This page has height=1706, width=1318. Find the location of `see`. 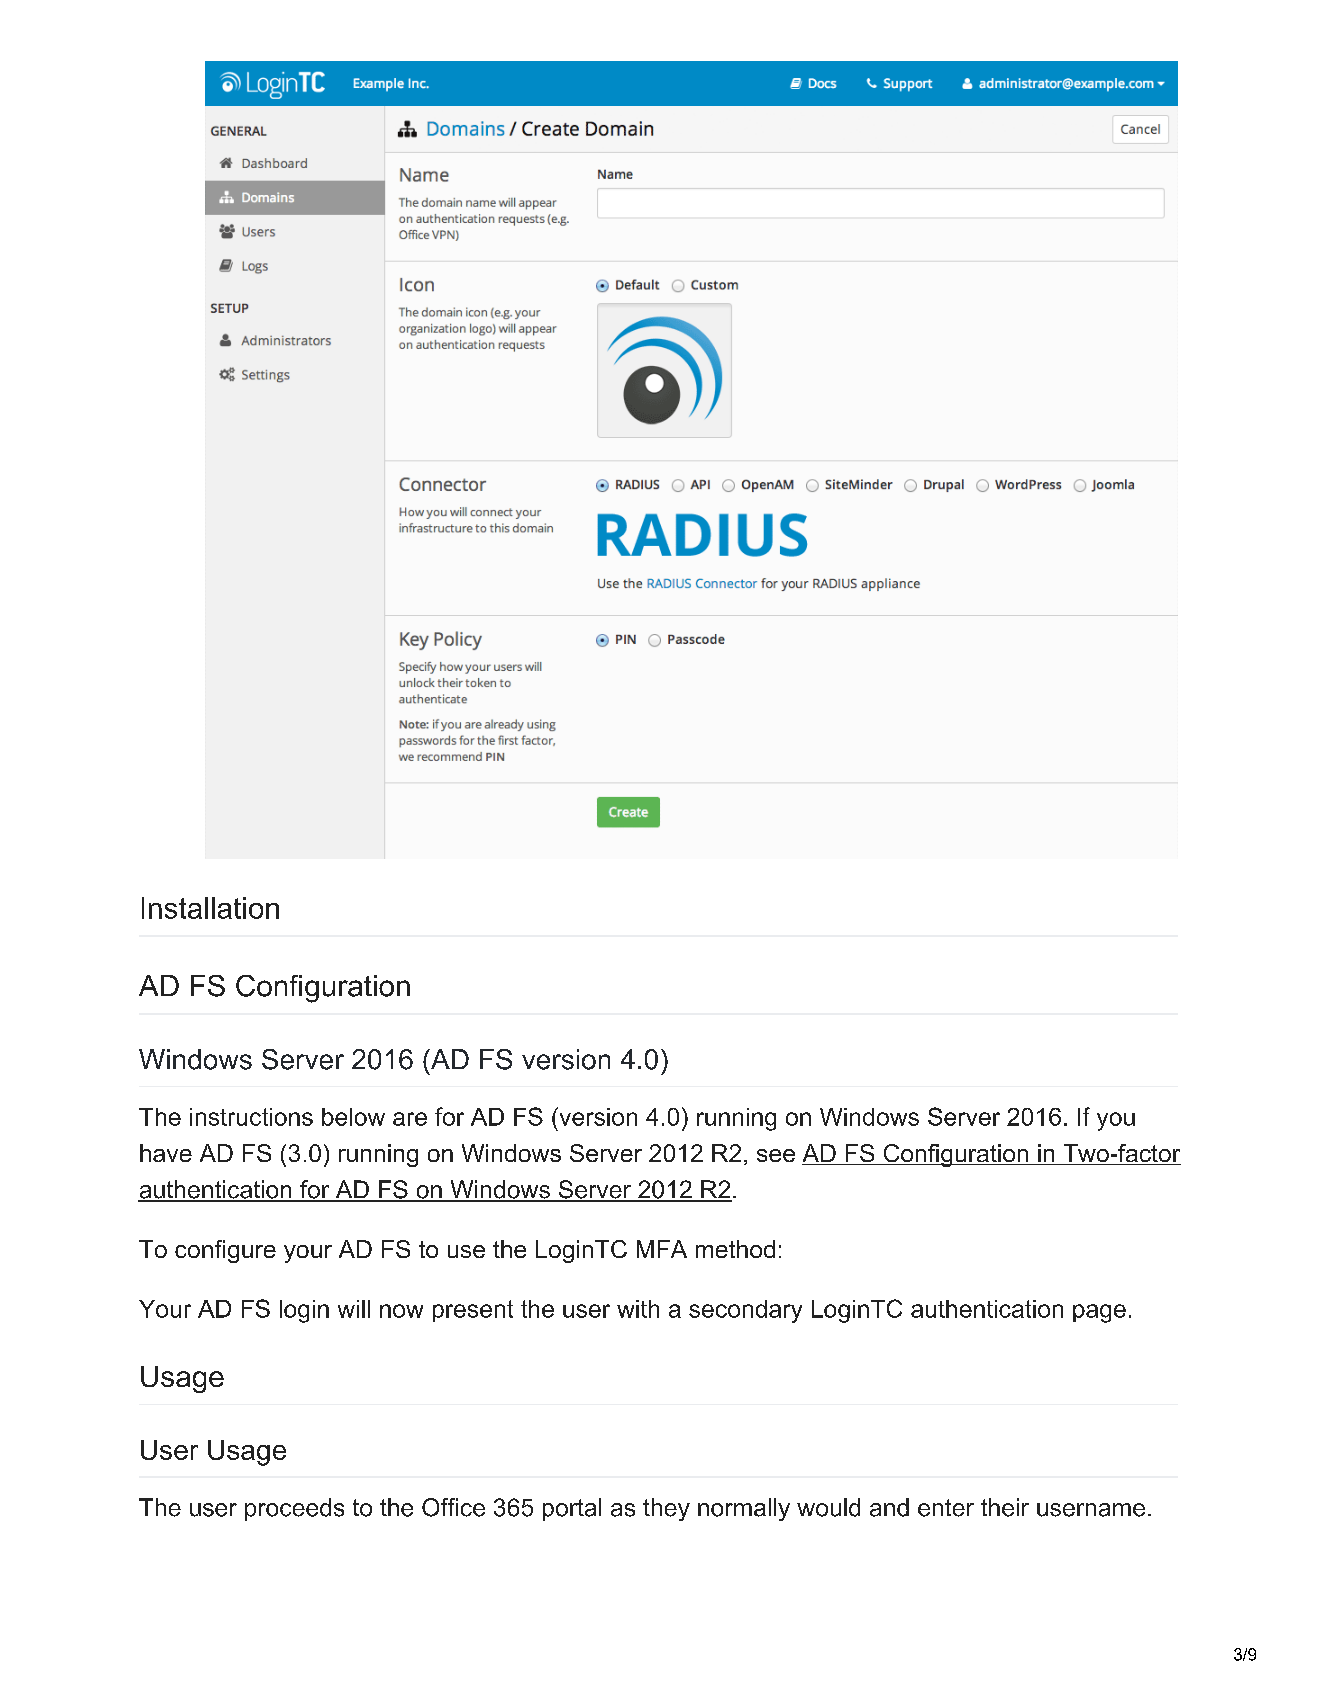

see is located at coordinates (776, 1155).
